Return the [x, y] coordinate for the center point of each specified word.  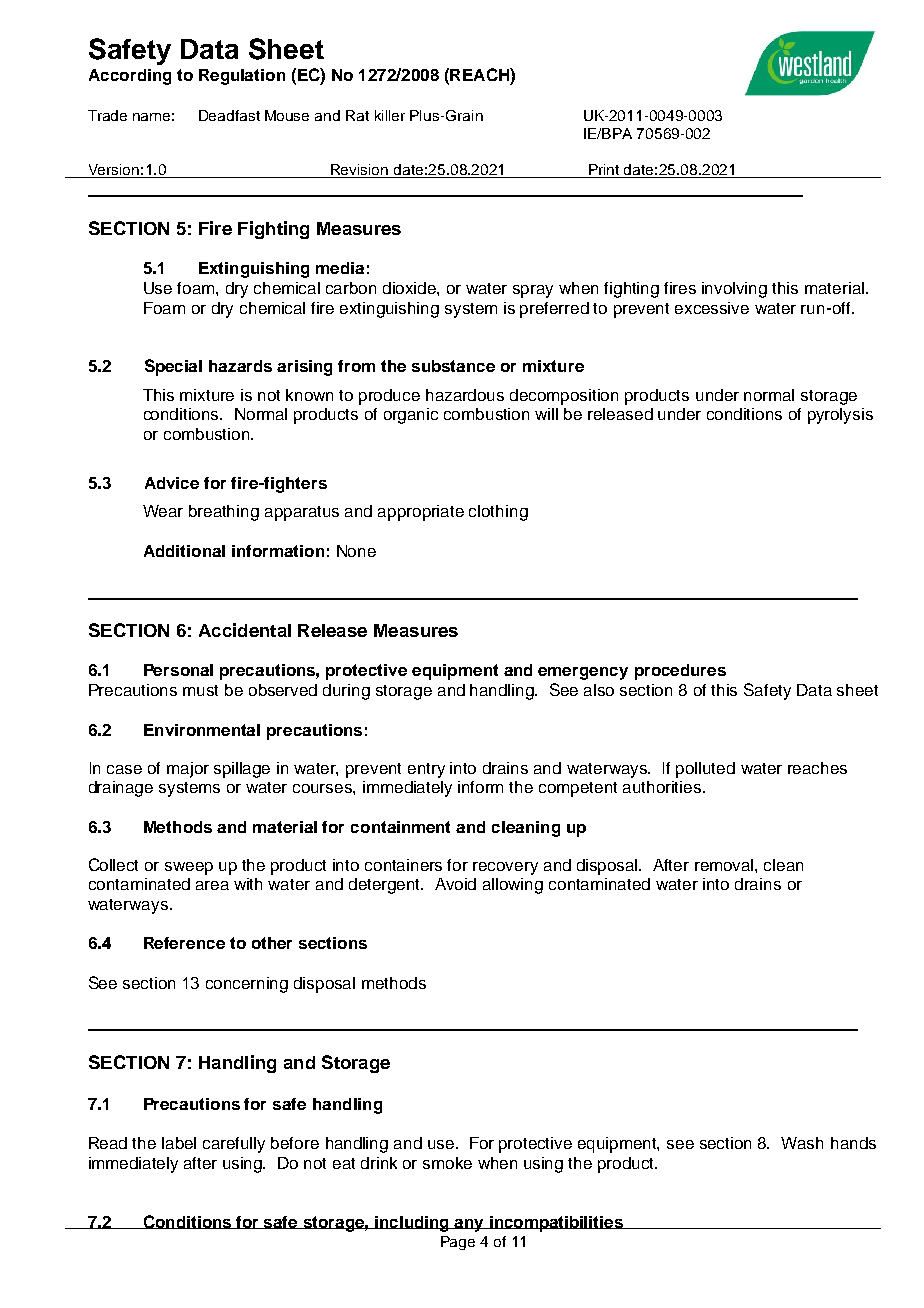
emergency [583, 673]
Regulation [242, 77]
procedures [680, 672]
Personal [178, 670]
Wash [802, 1143]
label [179, 1143]
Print [604, 169]
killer [390, 115]
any [469, 1225]
